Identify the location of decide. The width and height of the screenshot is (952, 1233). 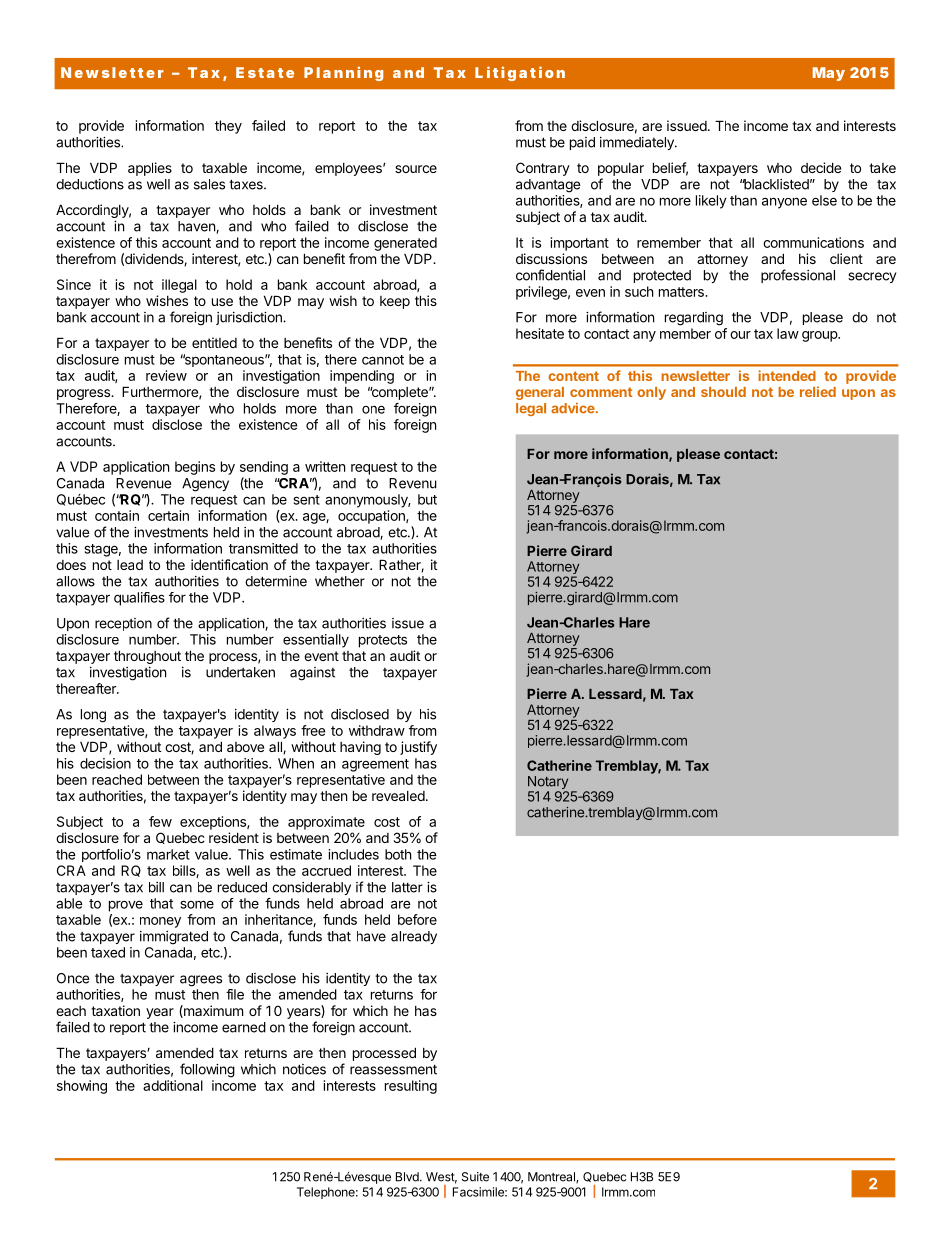
(821, 167).
